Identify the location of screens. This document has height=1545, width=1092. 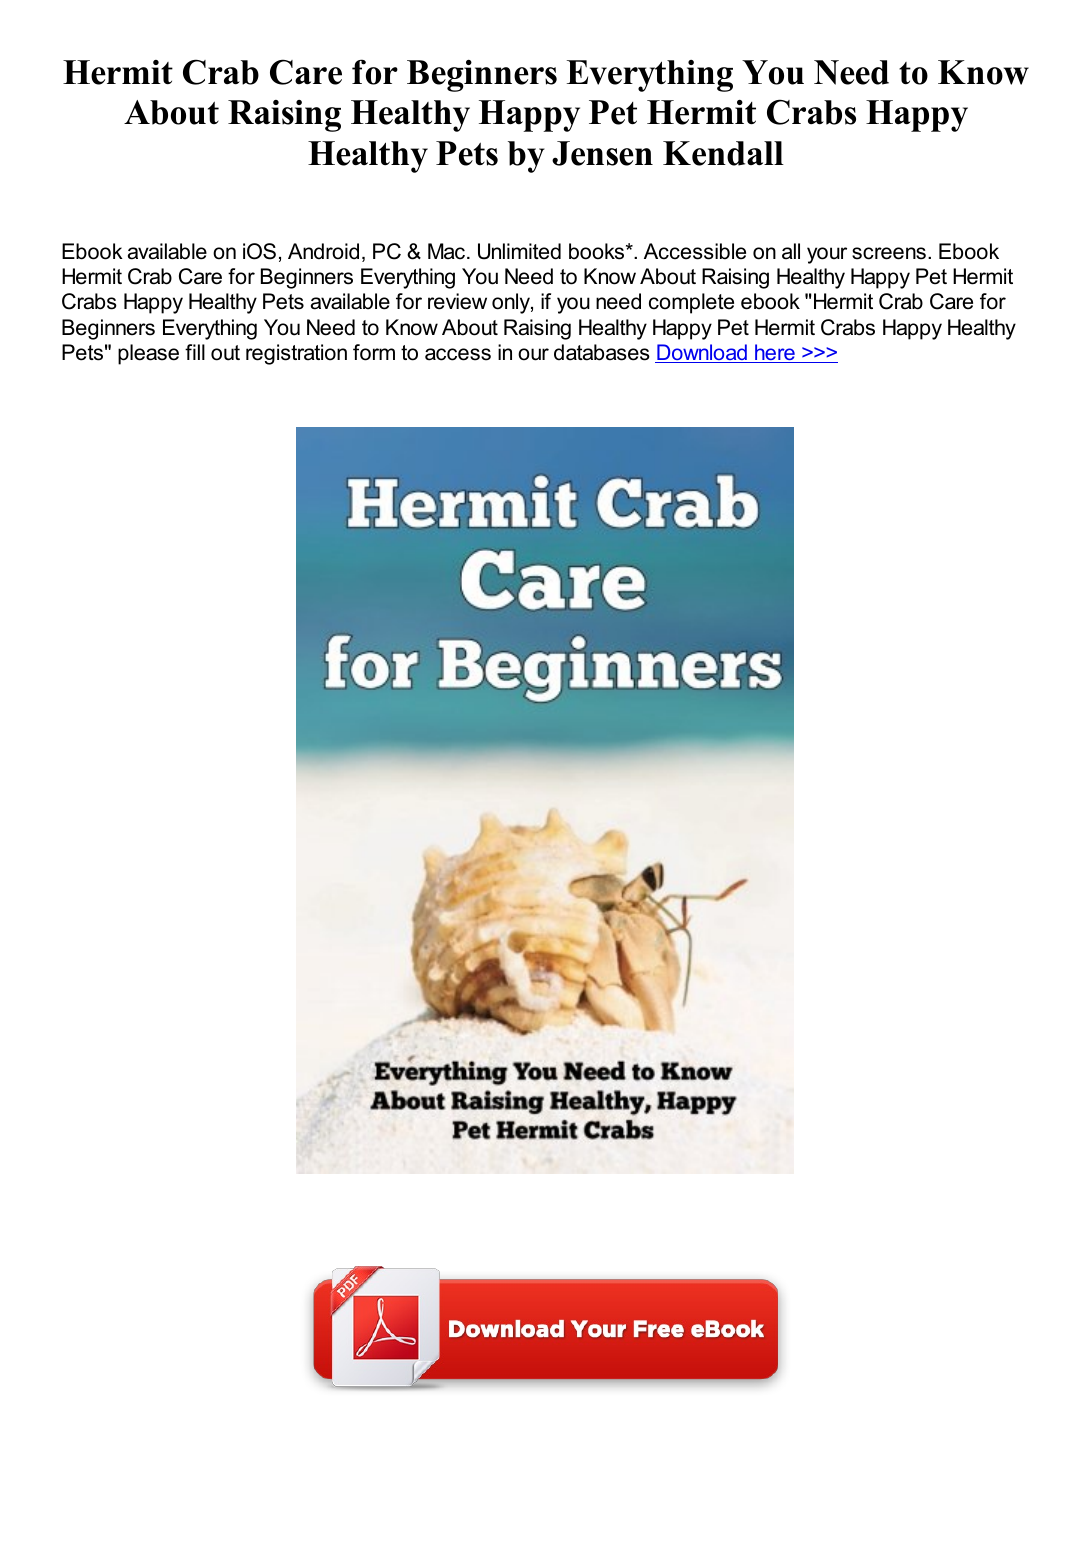
(889, 253).
